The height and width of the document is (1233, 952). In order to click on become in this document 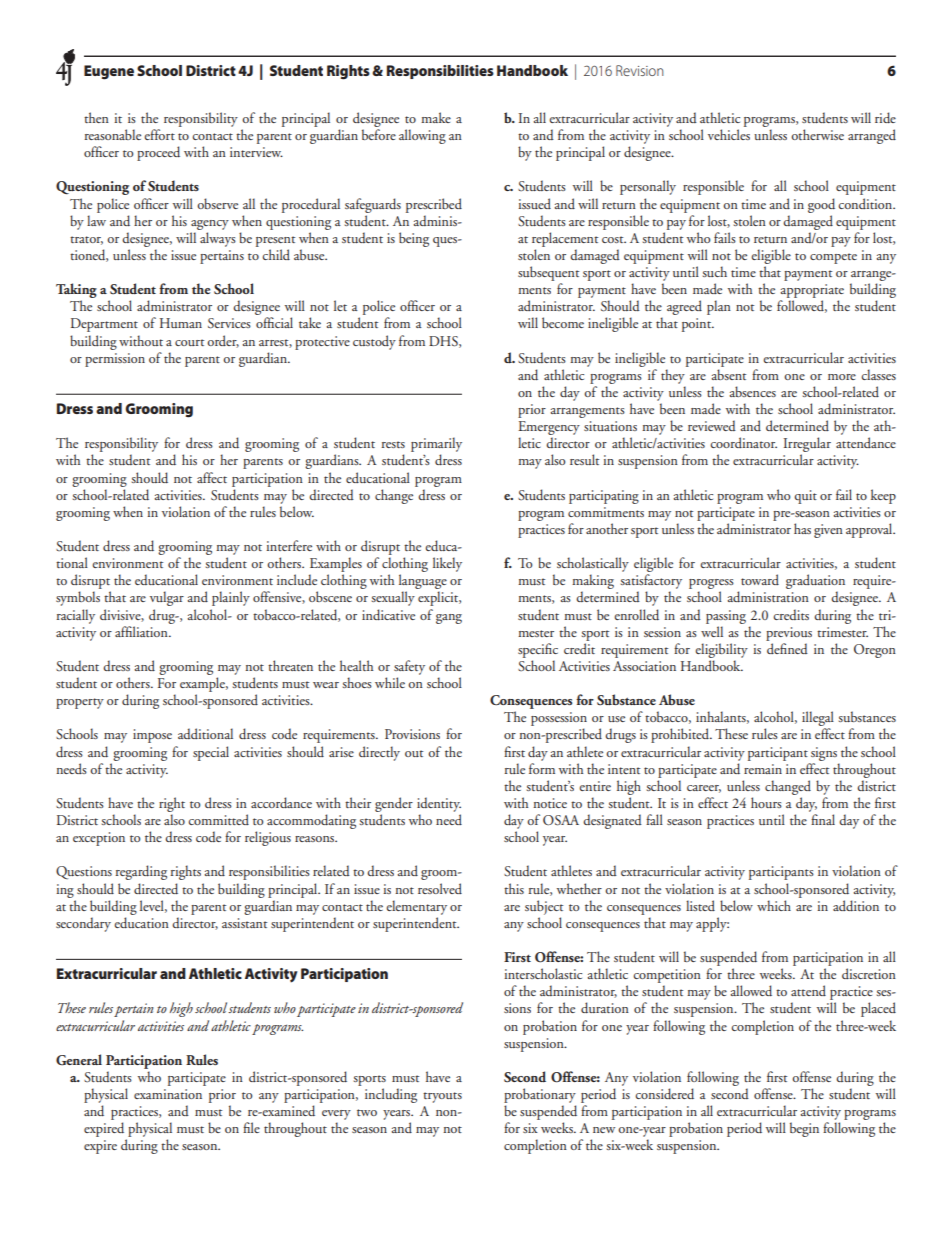, I will do `click(563, 322)`.
